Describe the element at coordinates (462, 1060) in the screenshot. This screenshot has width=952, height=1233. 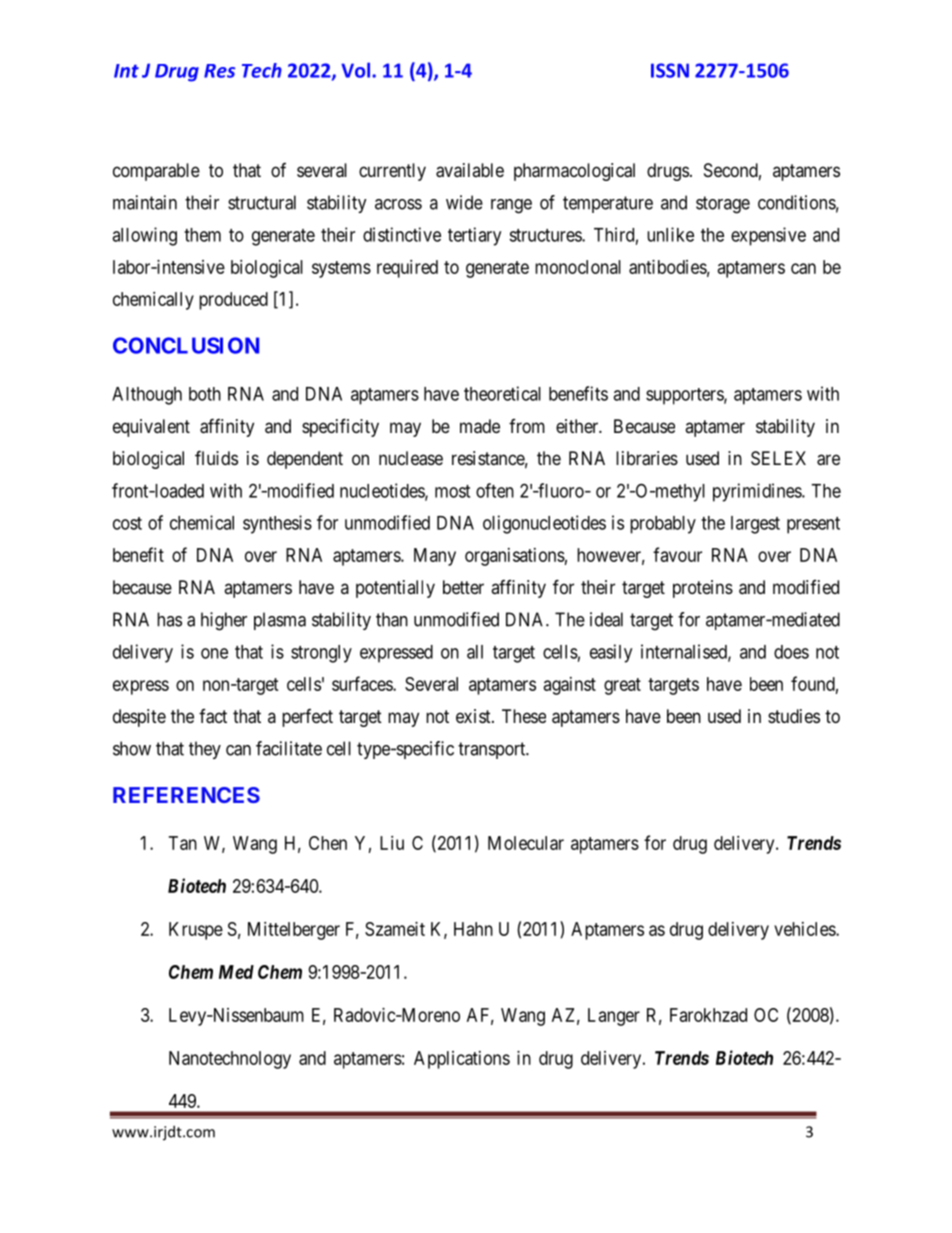
I see `Applications` at that location.
